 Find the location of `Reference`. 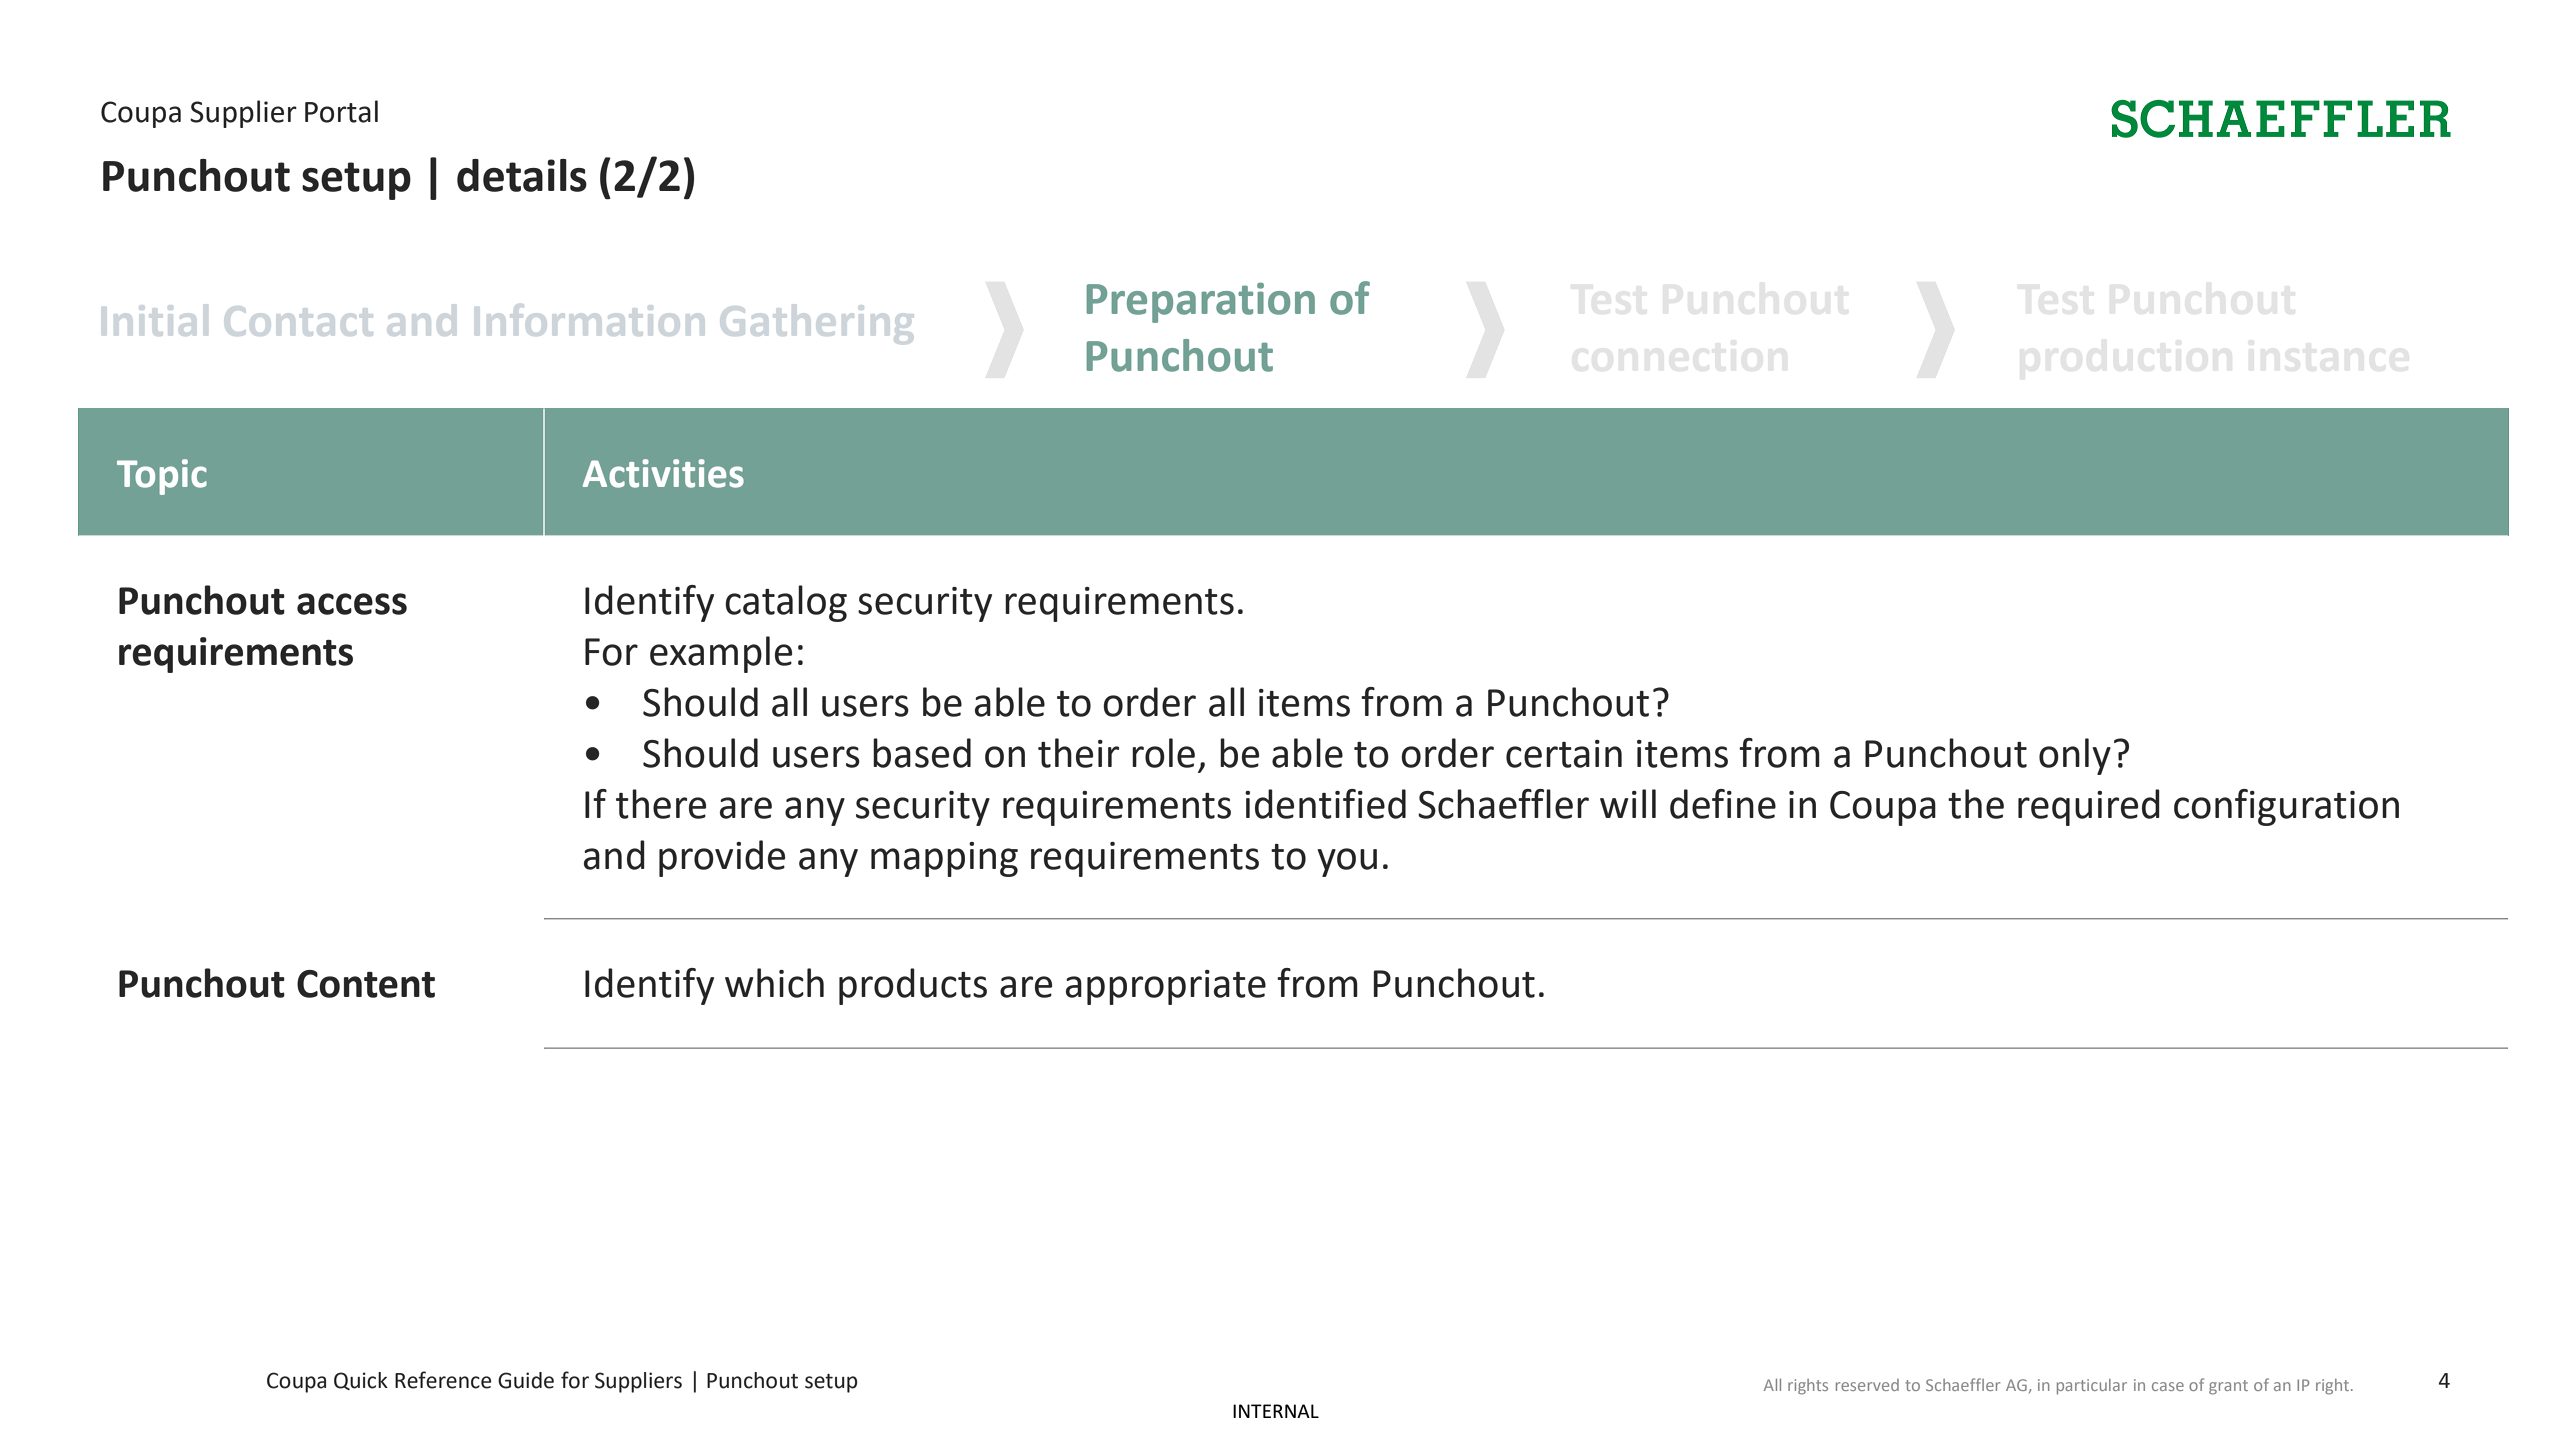

Reference is located at coordinates (443, 1380).
